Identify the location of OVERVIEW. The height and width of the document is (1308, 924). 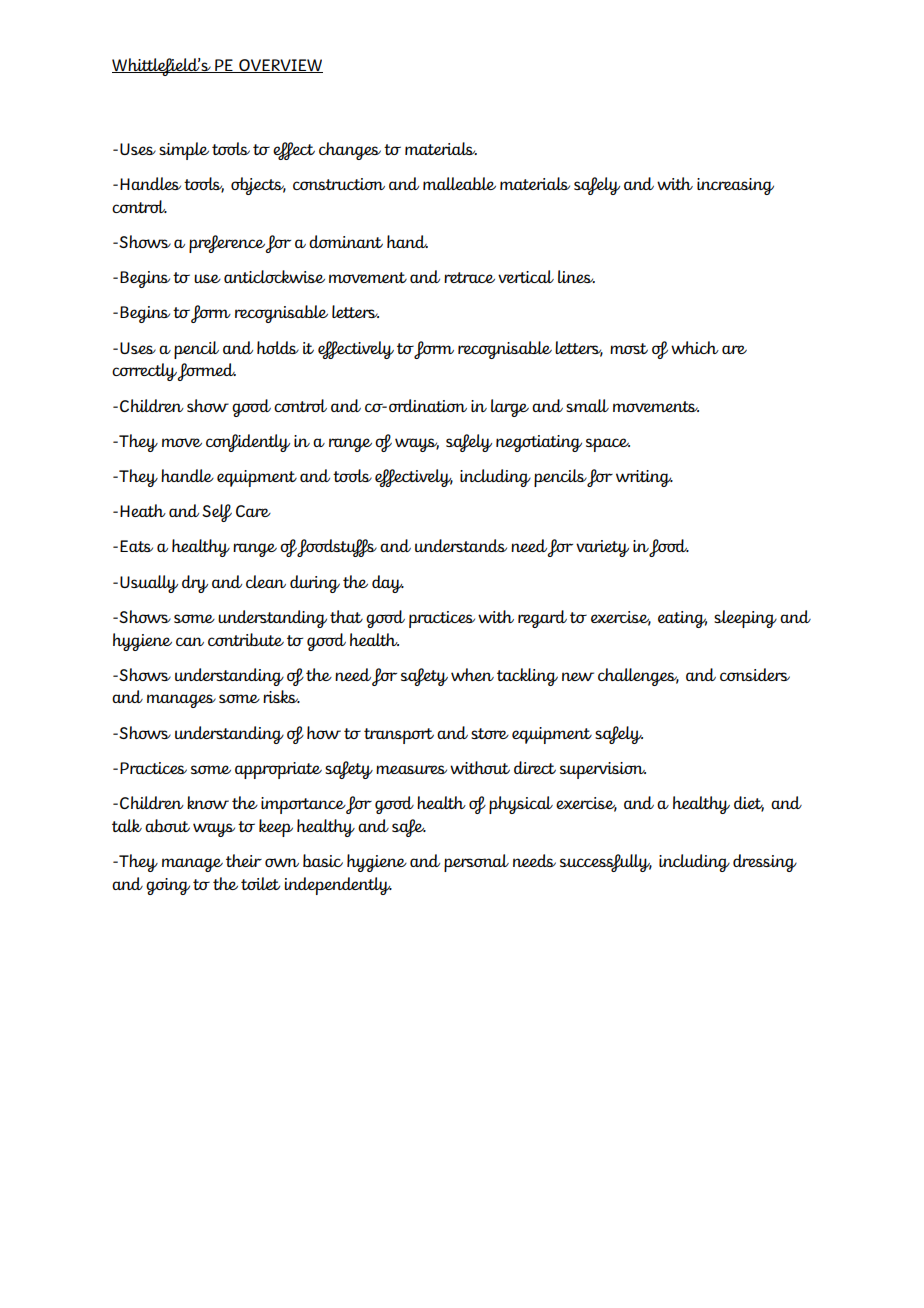
(280, 66).
